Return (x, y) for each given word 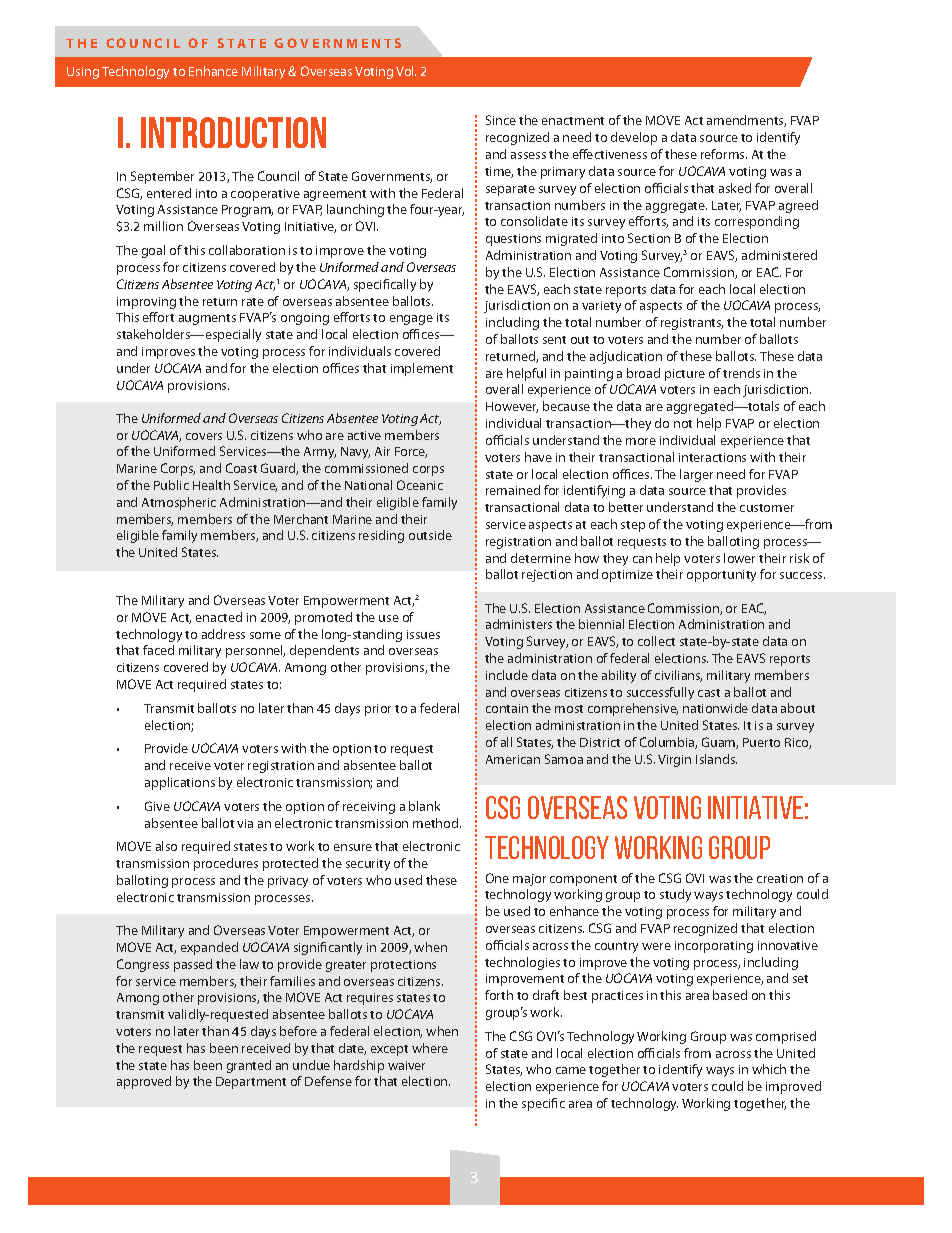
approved (144, 1082)
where (430, 1048)
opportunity (721, 576)
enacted (219, 617)
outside (430, 535)
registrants (692, 324)
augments (207, 319)
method (437, 823)
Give (157, 806)
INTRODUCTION (233, 132)
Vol (406, 71)
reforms (724, 154)
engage (411, 320)
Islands (716, 759)
